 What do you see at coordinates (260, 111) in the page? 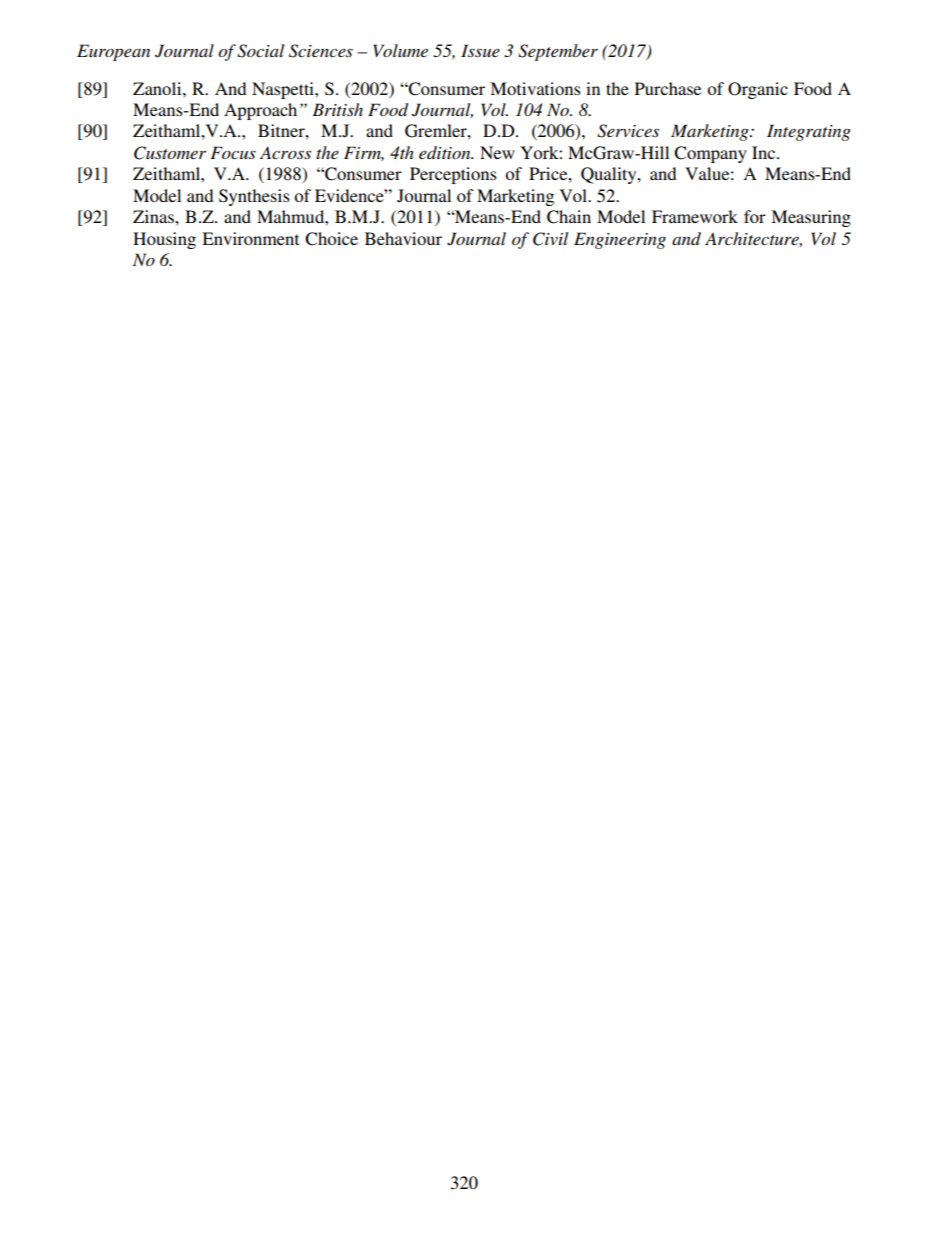
I see `Approach` at bounding box center [260, 111].
